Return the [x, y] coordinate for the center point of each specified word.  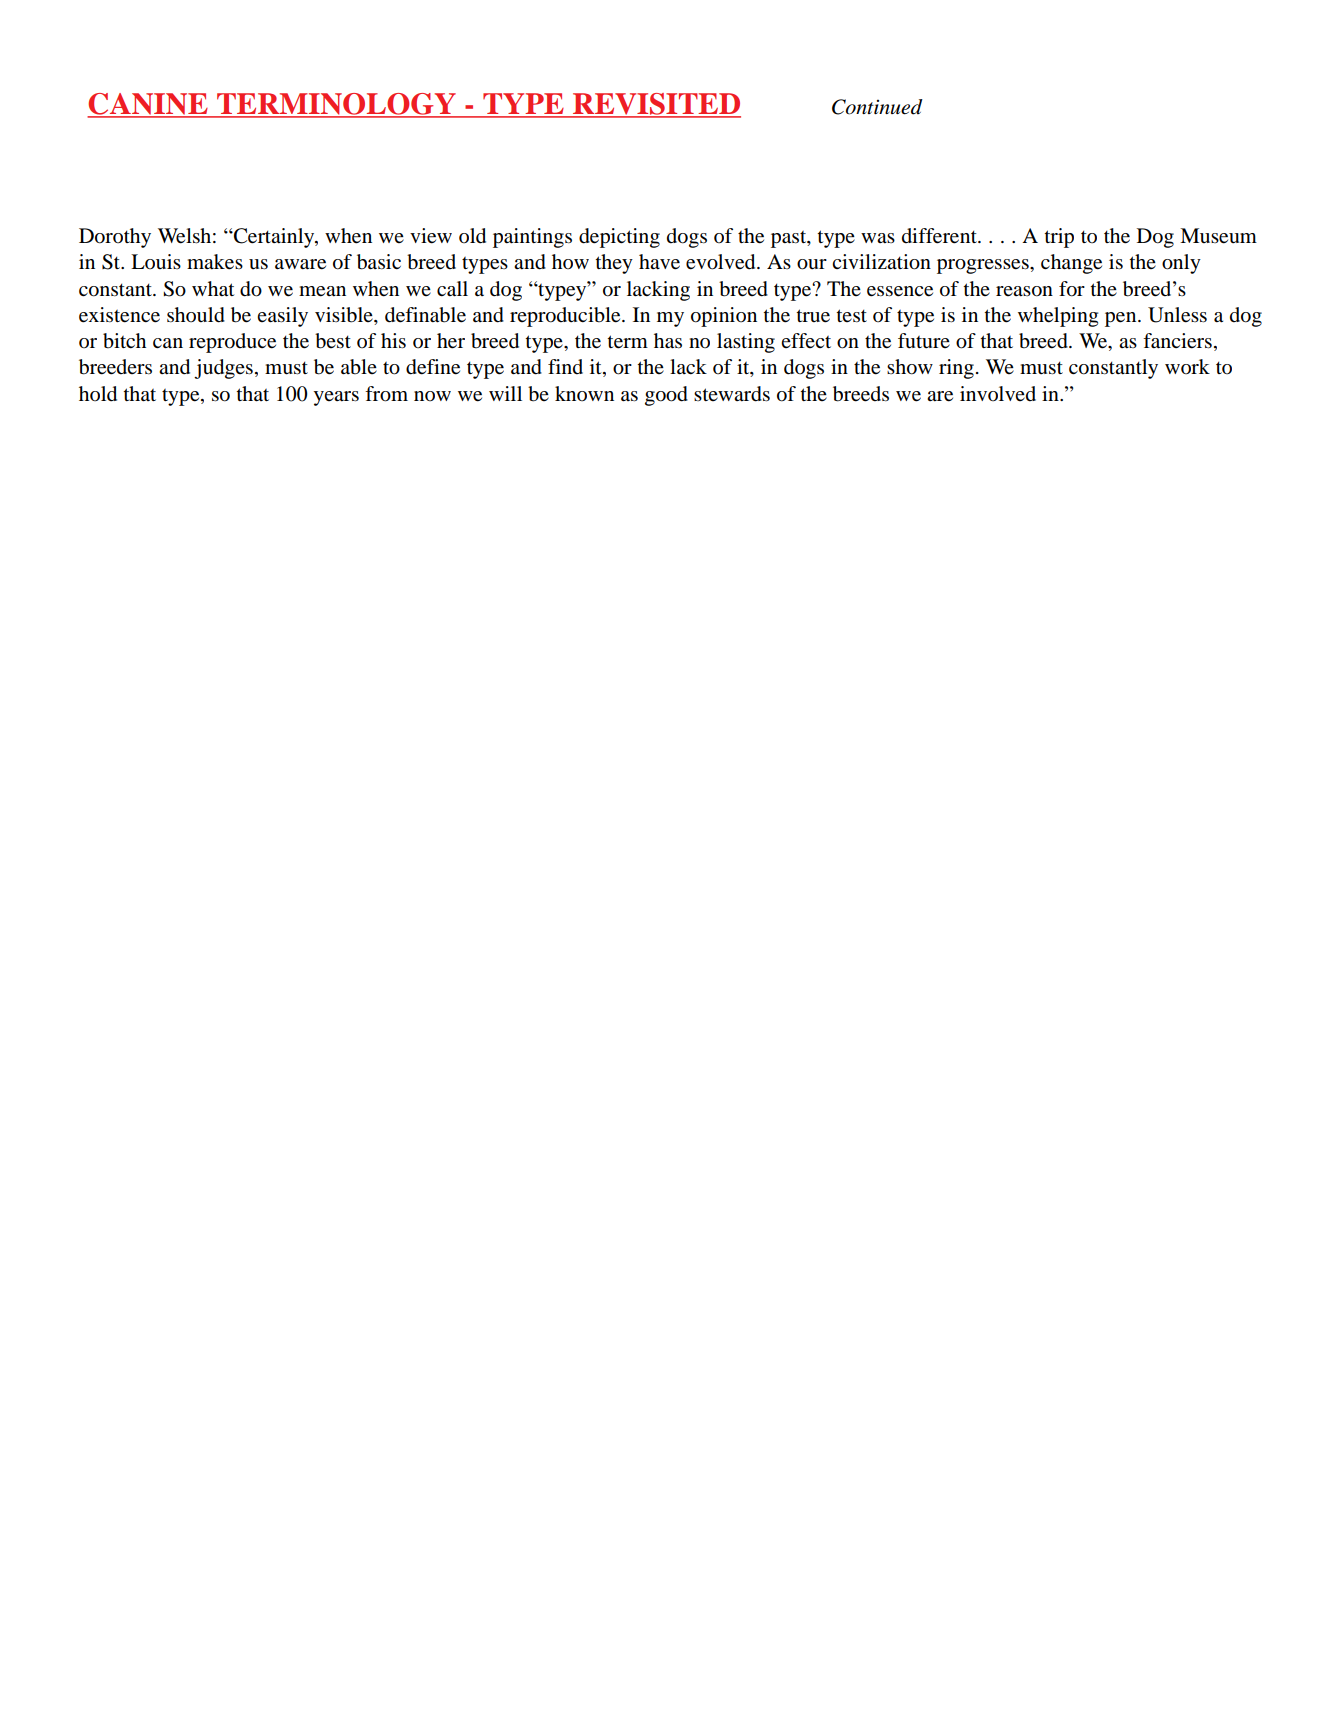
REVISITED [656, 105]
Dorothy [115, 238]
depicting [619, 238]
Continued [877, 107]
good [666, 396]
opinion [724, 317]
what [213, 289]
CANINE [148, 105]
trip [1059, 238]
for [1072, 289]
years [336, 398]
